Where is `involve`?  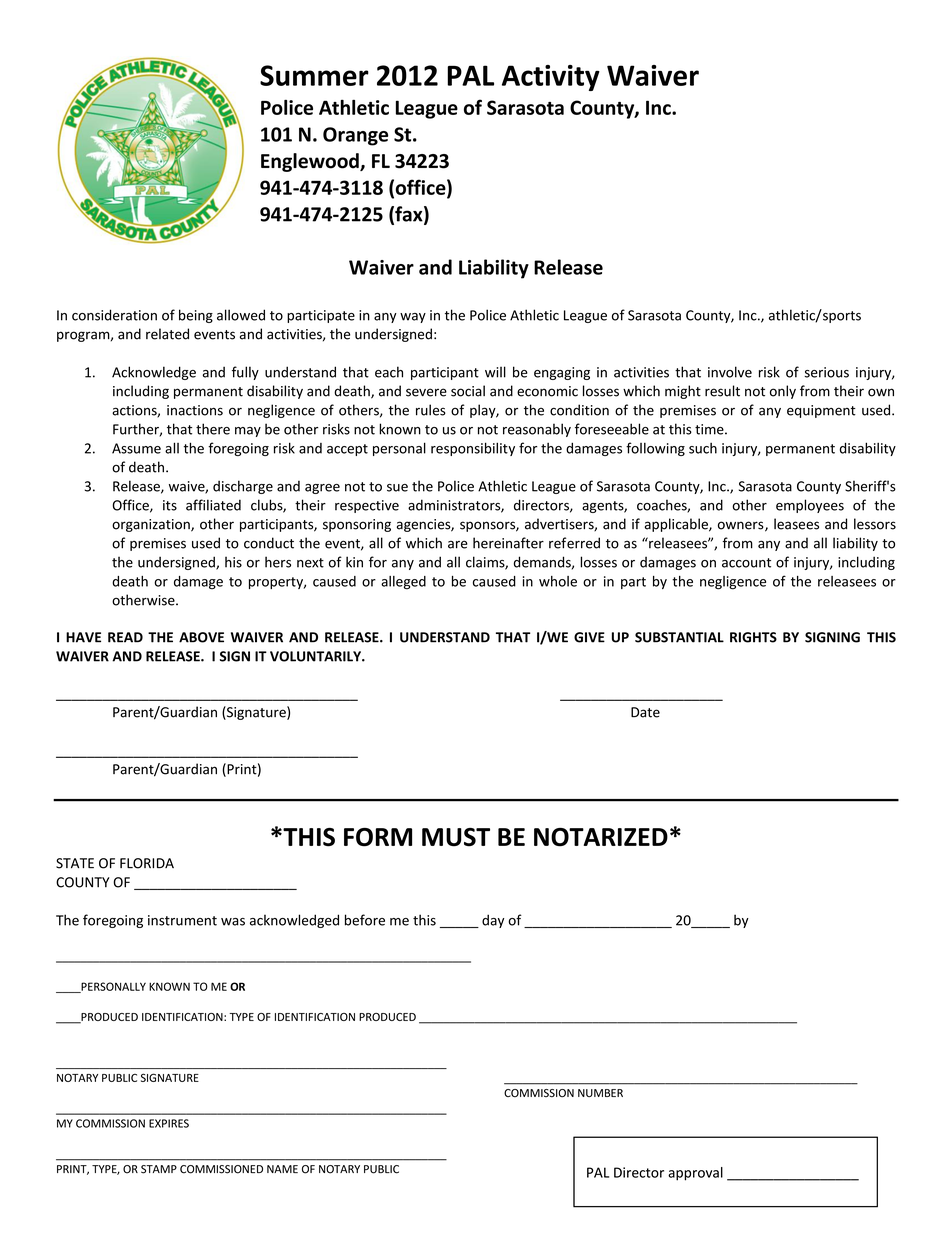
involve is located at coordinates (730, 372).
